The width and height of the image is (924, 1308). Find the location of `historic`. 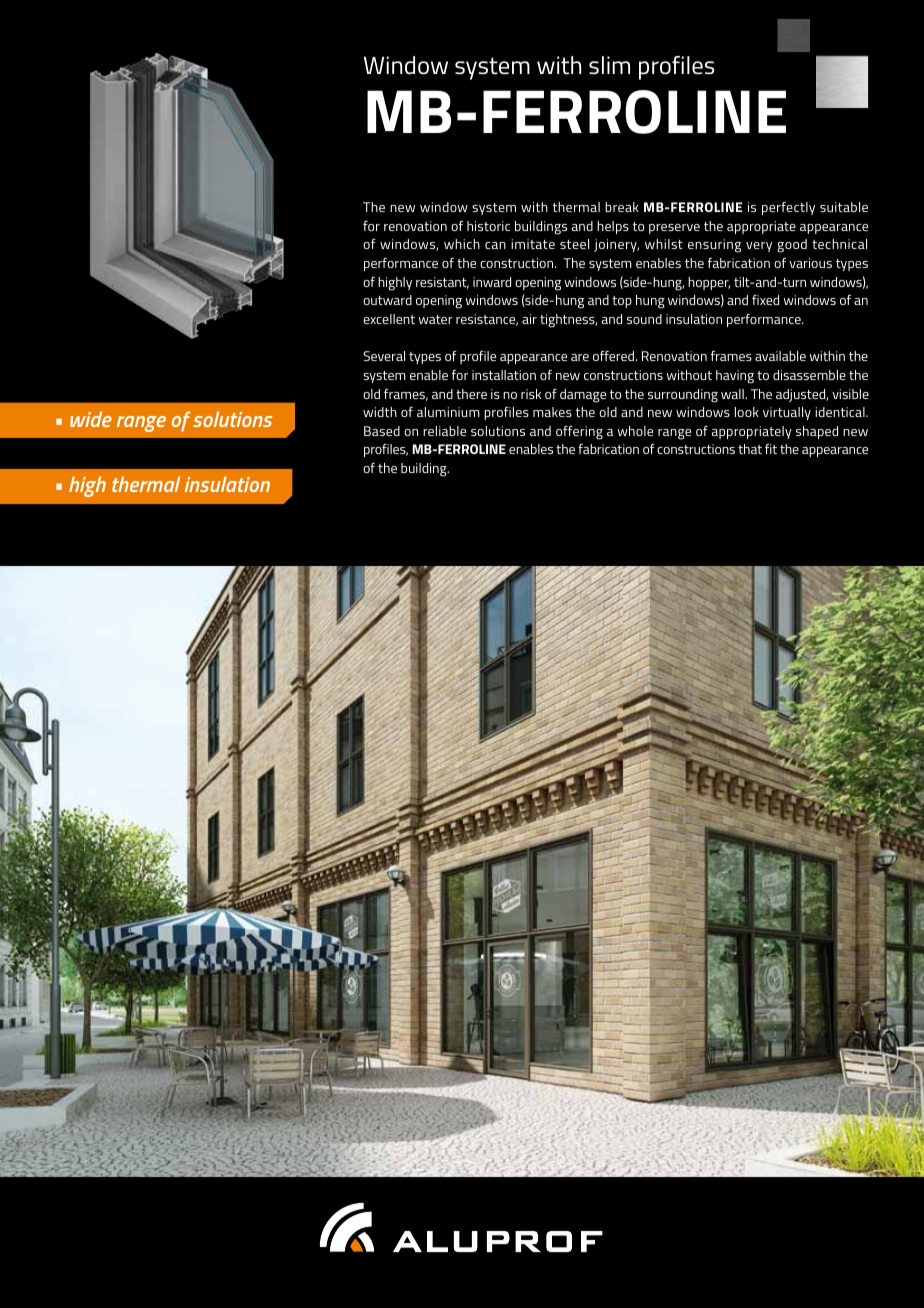

historic is located at coordinates (488, 226).
